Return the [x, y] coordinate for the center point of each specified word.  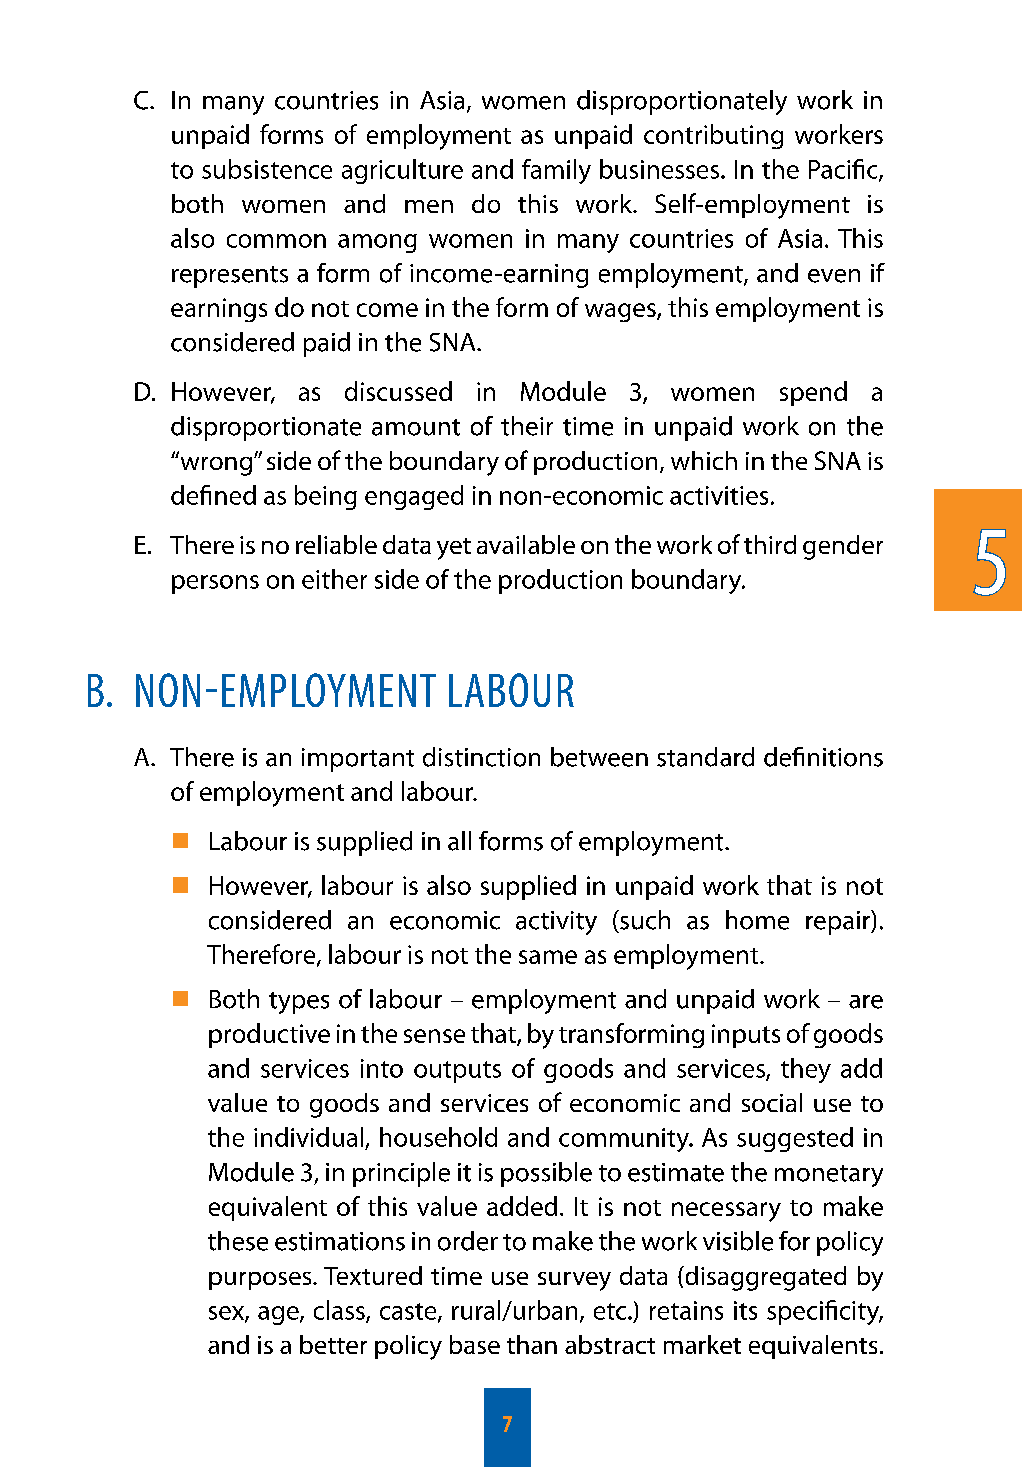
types [299, 1003]
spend [813, 393]
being [326, 497]
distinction [481, 757]
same [548, 957]
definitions [823, 757]
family [556, 171]
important [358, 760]
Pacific [844, 170]
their [527, 426]
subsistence [267, 169]
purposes [261, 1281]
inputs [746, 1036]
